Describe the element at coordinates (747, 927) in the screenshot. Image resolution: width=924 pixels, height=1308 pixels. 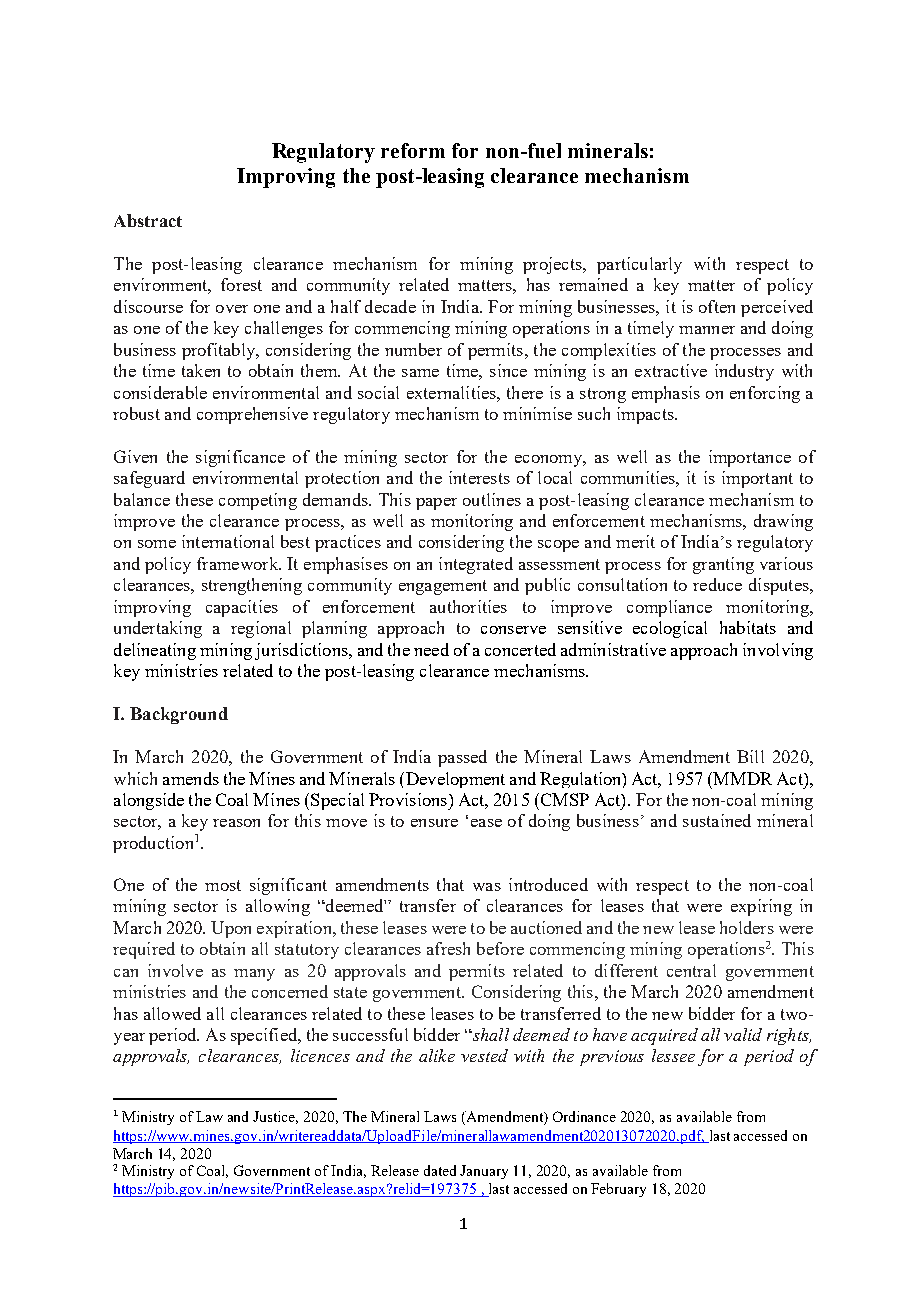
I see `holders` at that location.
